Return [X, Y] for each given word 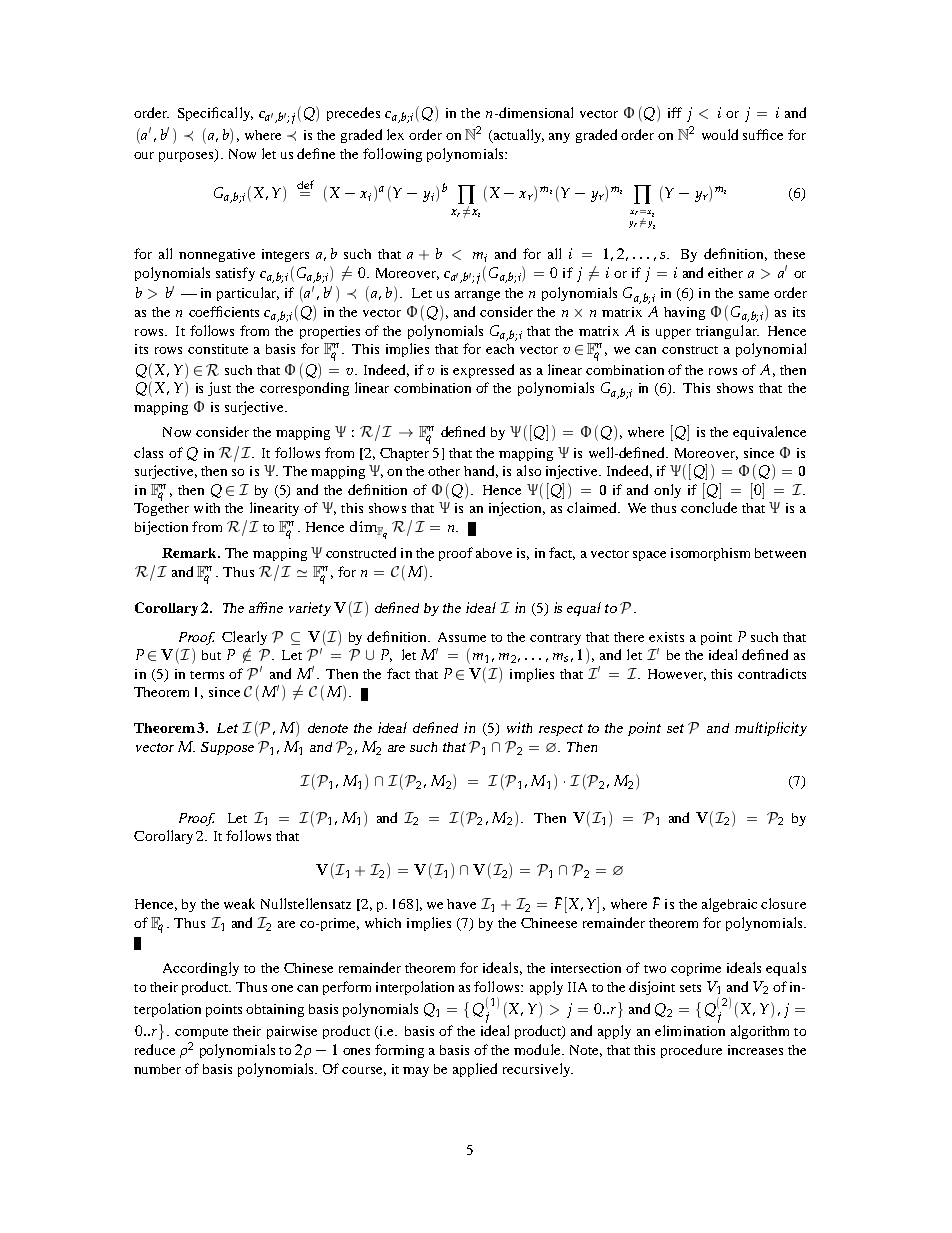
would [720, 134]
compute [201, 1033]
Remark [190, 553]
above [494, 553]
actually [517, 136]
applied [475, 1070]
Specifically [215, 114]
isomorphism [710, 554]
